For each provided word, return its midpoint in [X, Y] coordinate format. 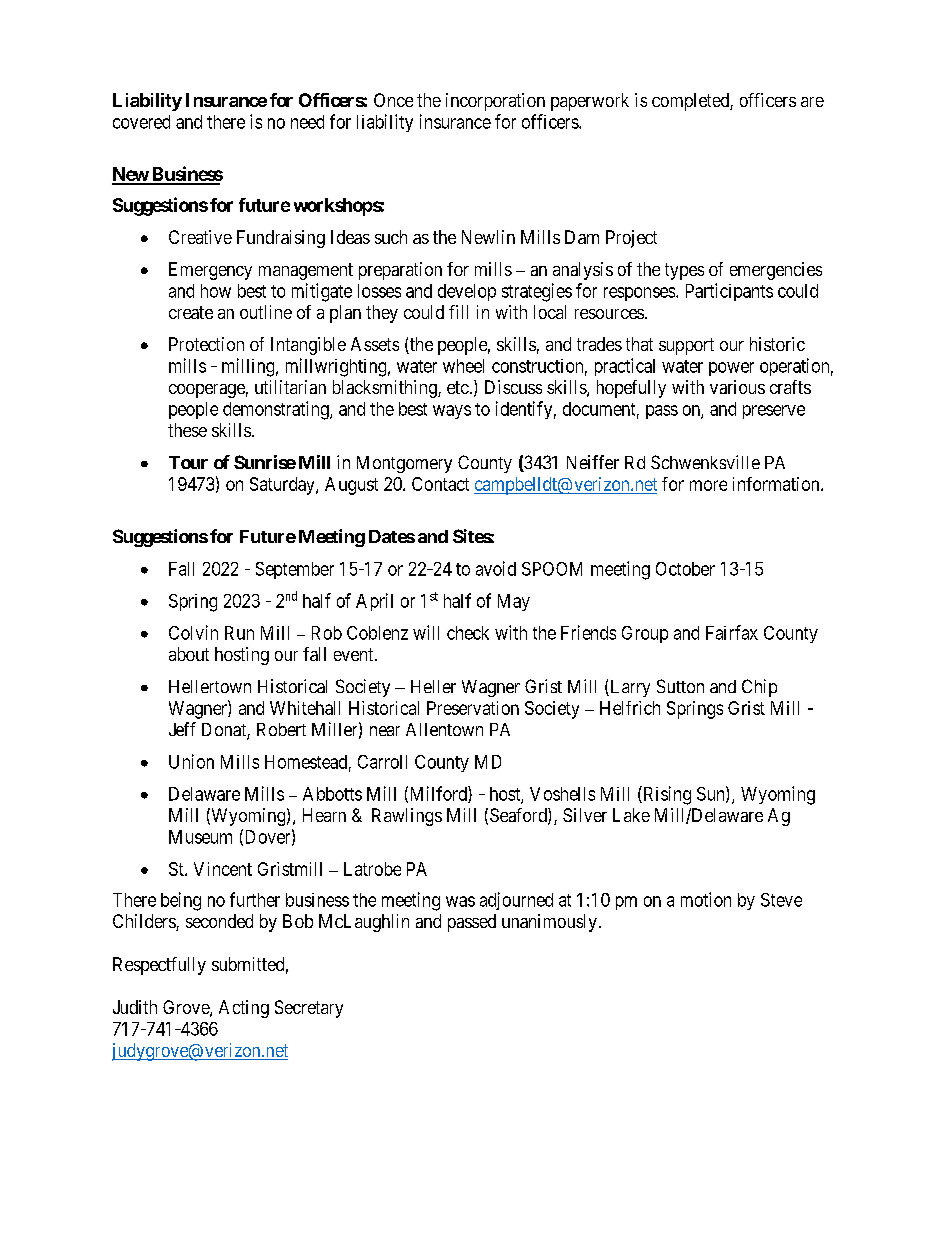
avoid [496, 568]
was [460, 901]
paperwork [590, 102]
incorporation [495, 102]
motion [706, 899]
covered [141, 122]
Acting [244, 1009]
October [685, 569]
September [295, 570]
